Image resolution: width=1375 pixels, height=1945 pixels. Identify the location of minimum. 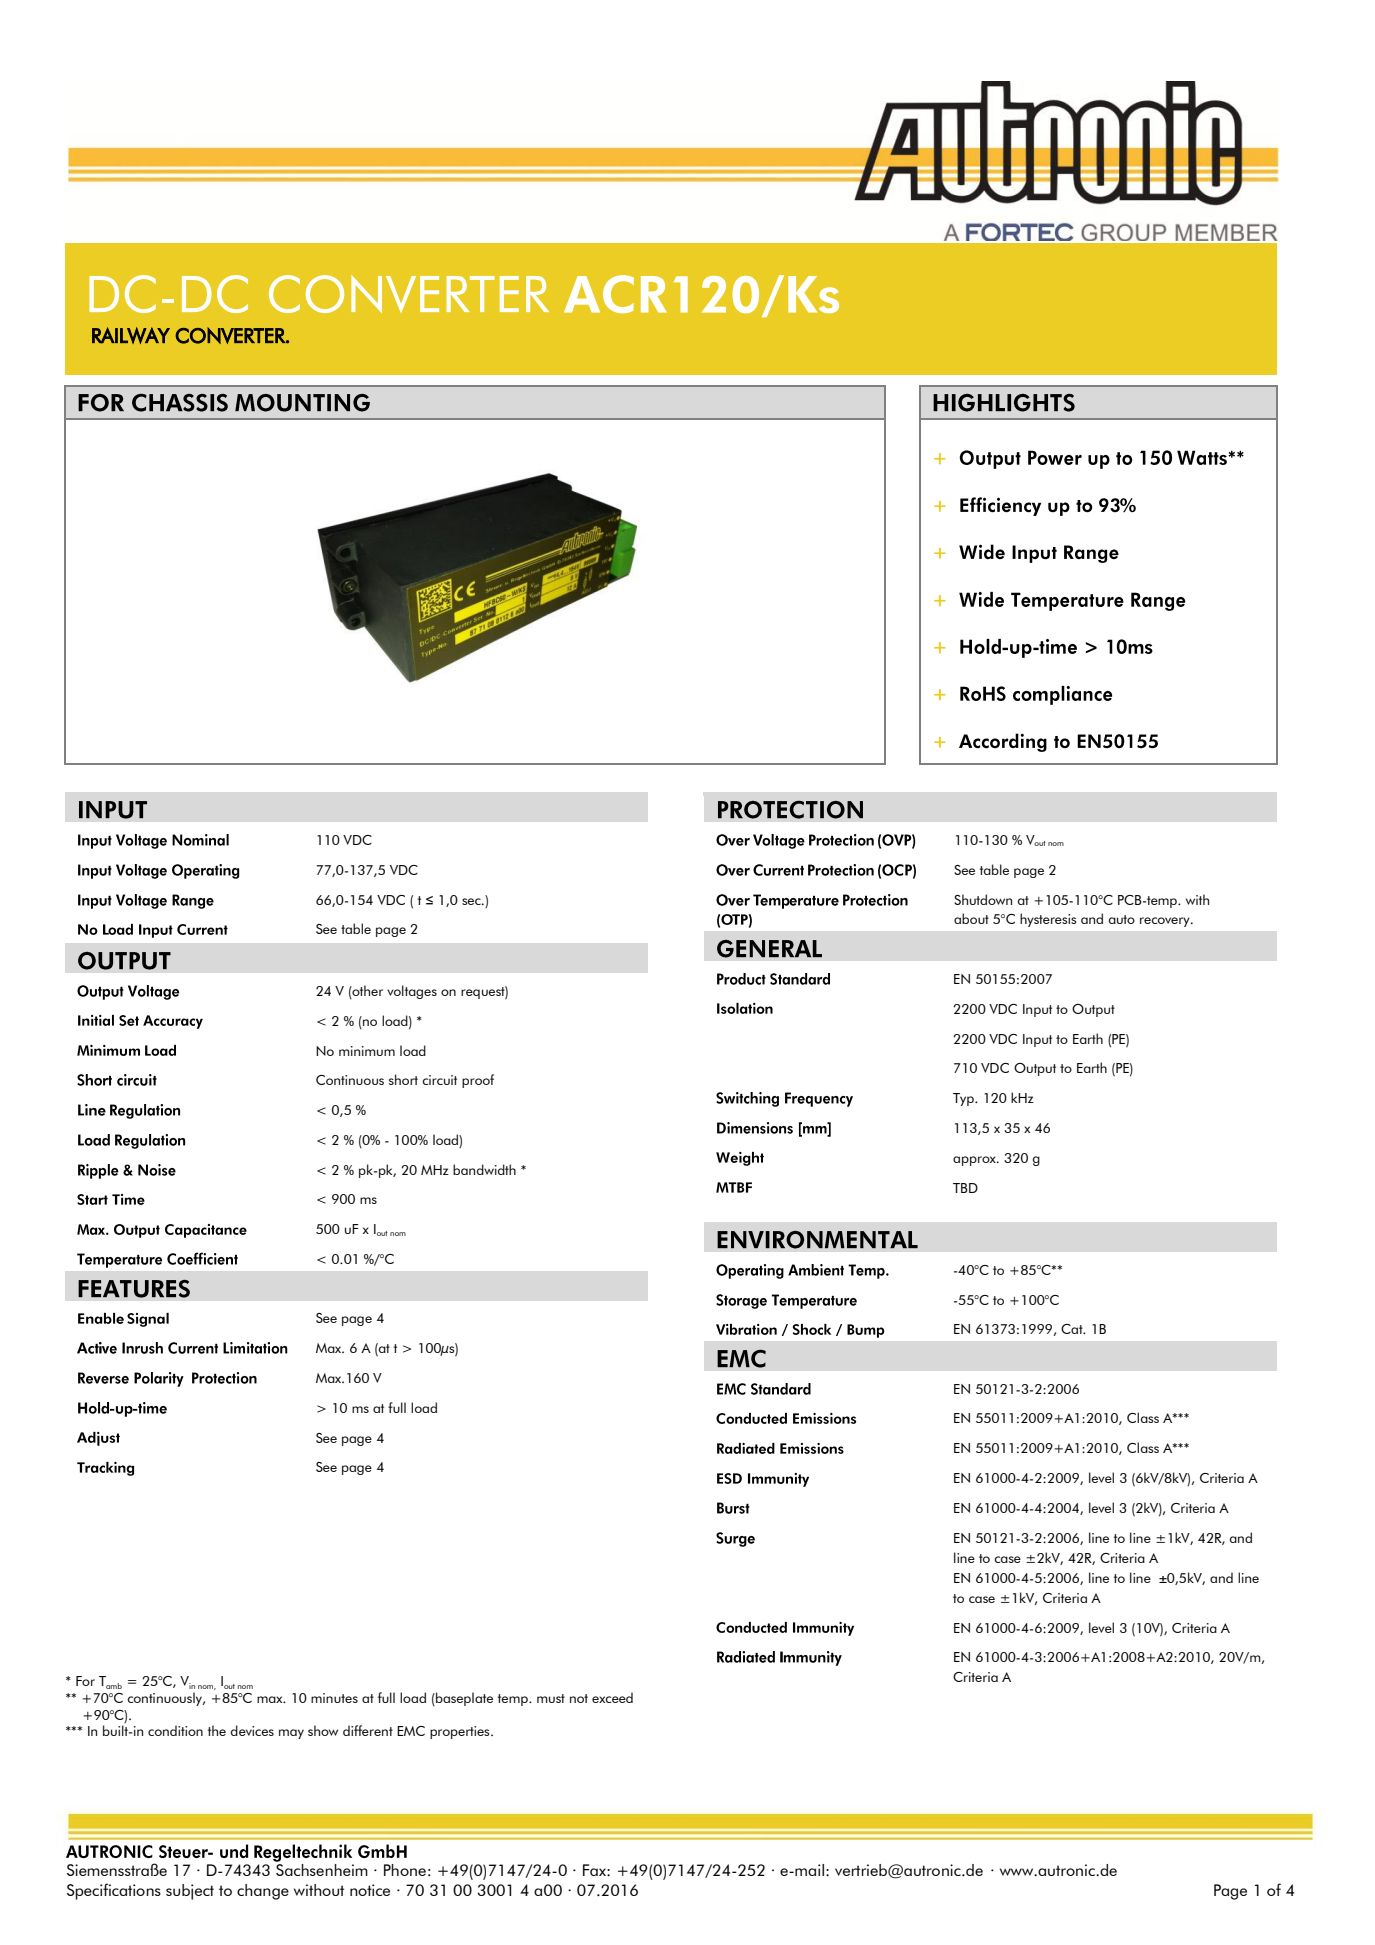
(367, 1051).
